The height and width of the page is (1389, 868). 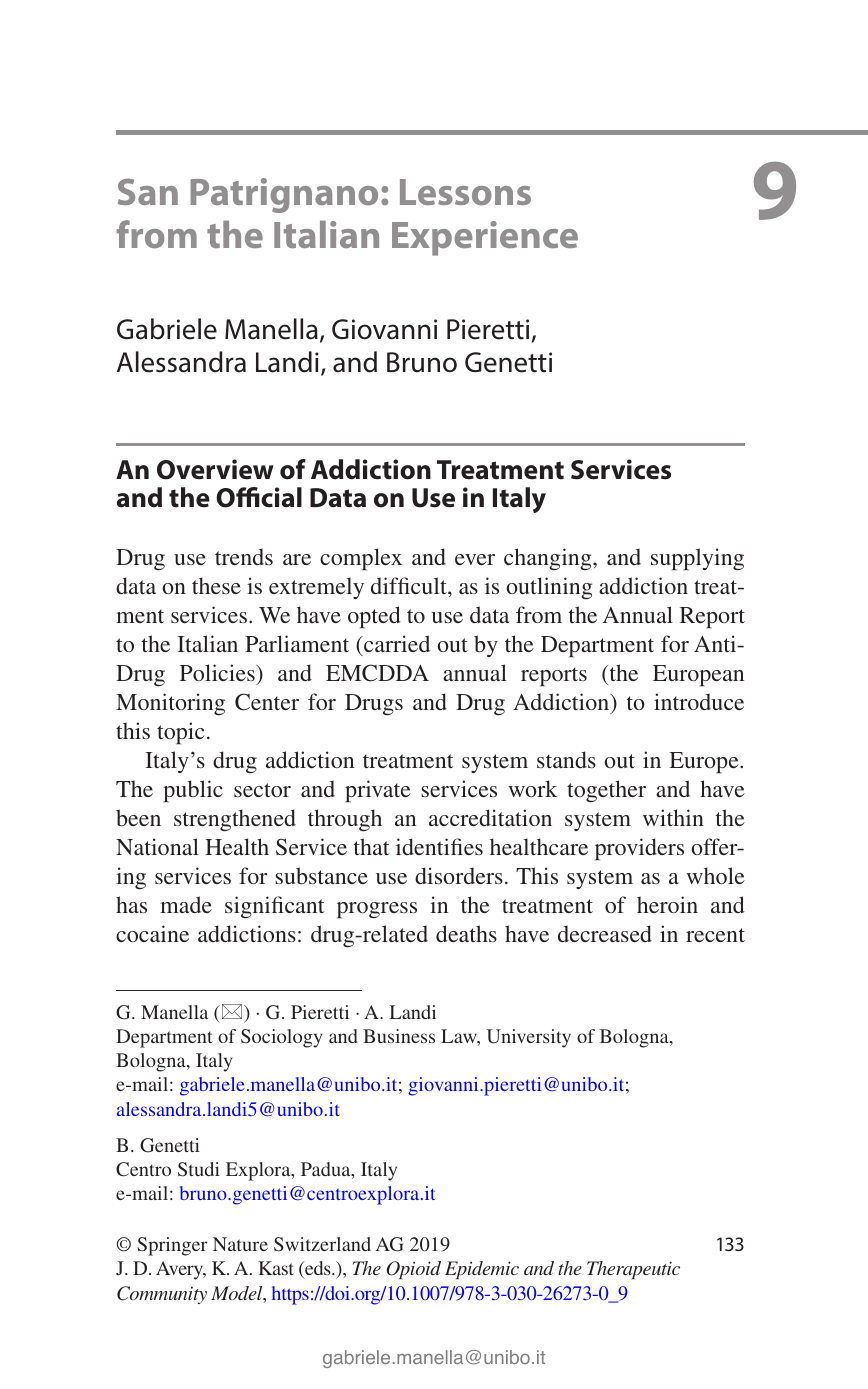 What do you see at coordinates (215, 469) in the page?
I see `Overview` at bounding box center [215, 469].
